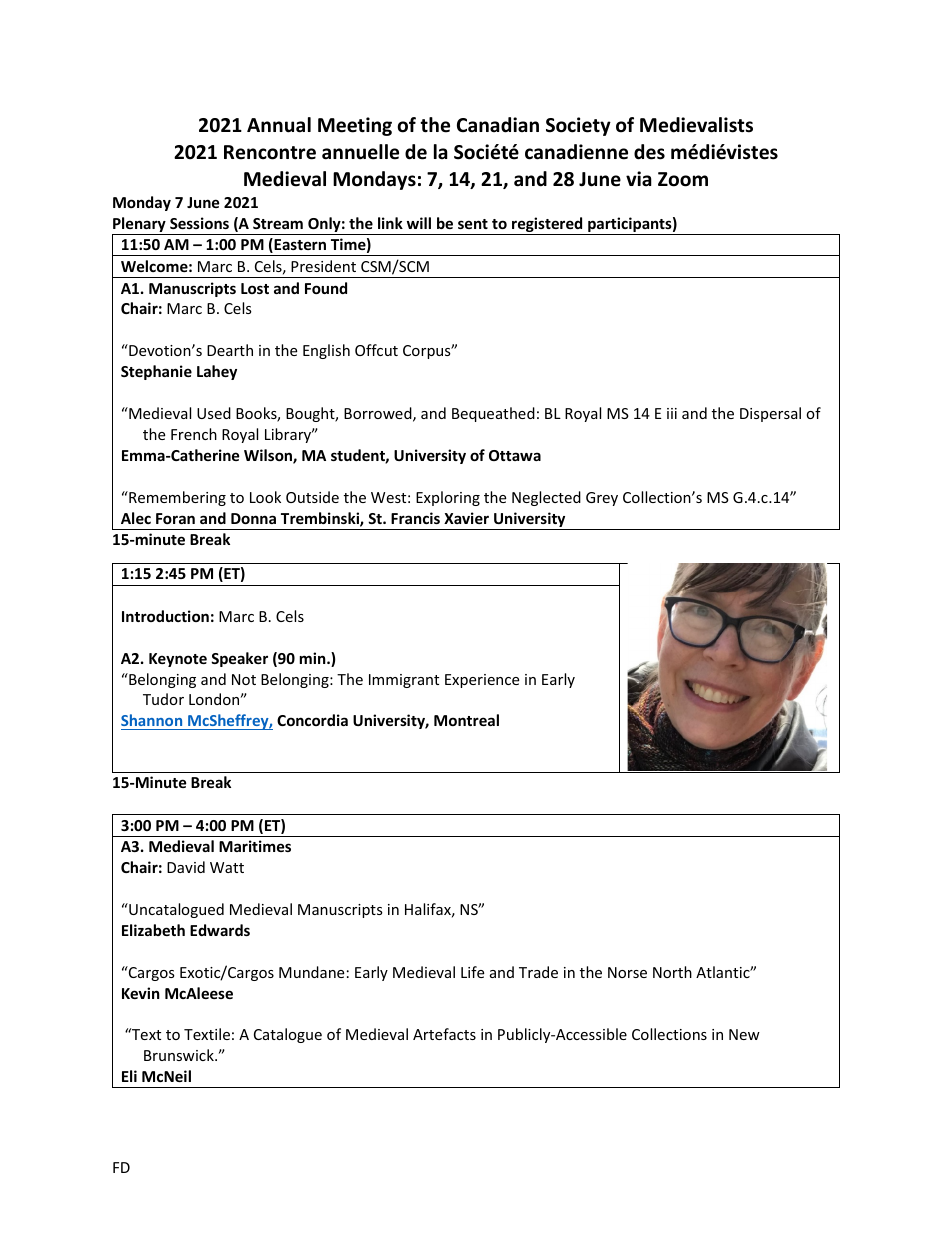  I want to click on Montreal, so click(466, 720).
